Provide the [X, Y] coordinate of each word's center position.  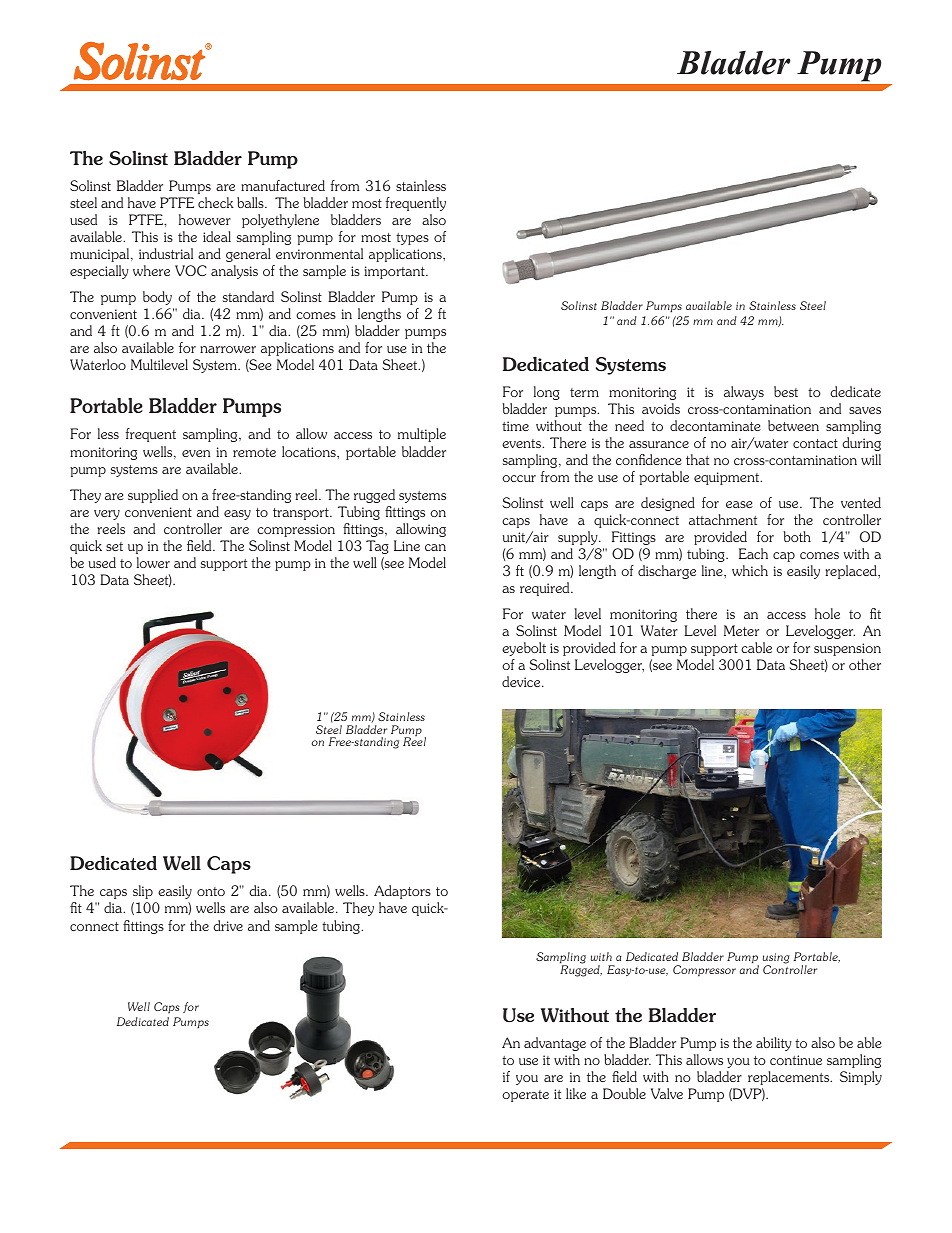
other [865, 664]
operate [525, 1096]
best [786, 391]
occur [519, 478]
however [205, 219]
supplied [153, 496]
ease [739, 504]
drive [228, 925]
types [412, 239]
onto [211, 891]
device [522, 681]
